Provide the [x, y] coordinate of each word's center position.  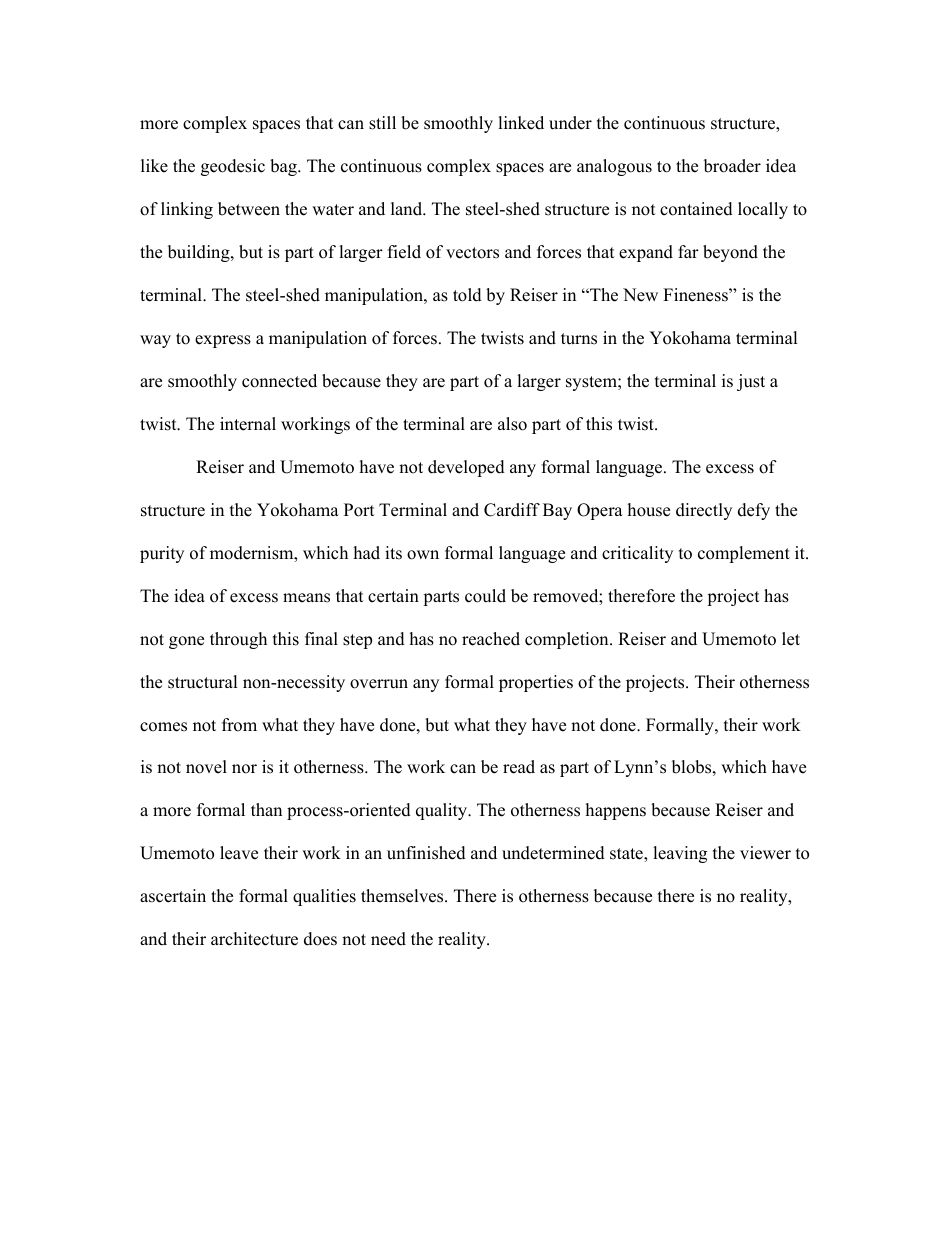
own [423, 555]
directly [704, 511]
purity [162, 554]
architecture [254, 939]
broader [732, 166]
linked [521, 123]
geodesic [233, 167]
